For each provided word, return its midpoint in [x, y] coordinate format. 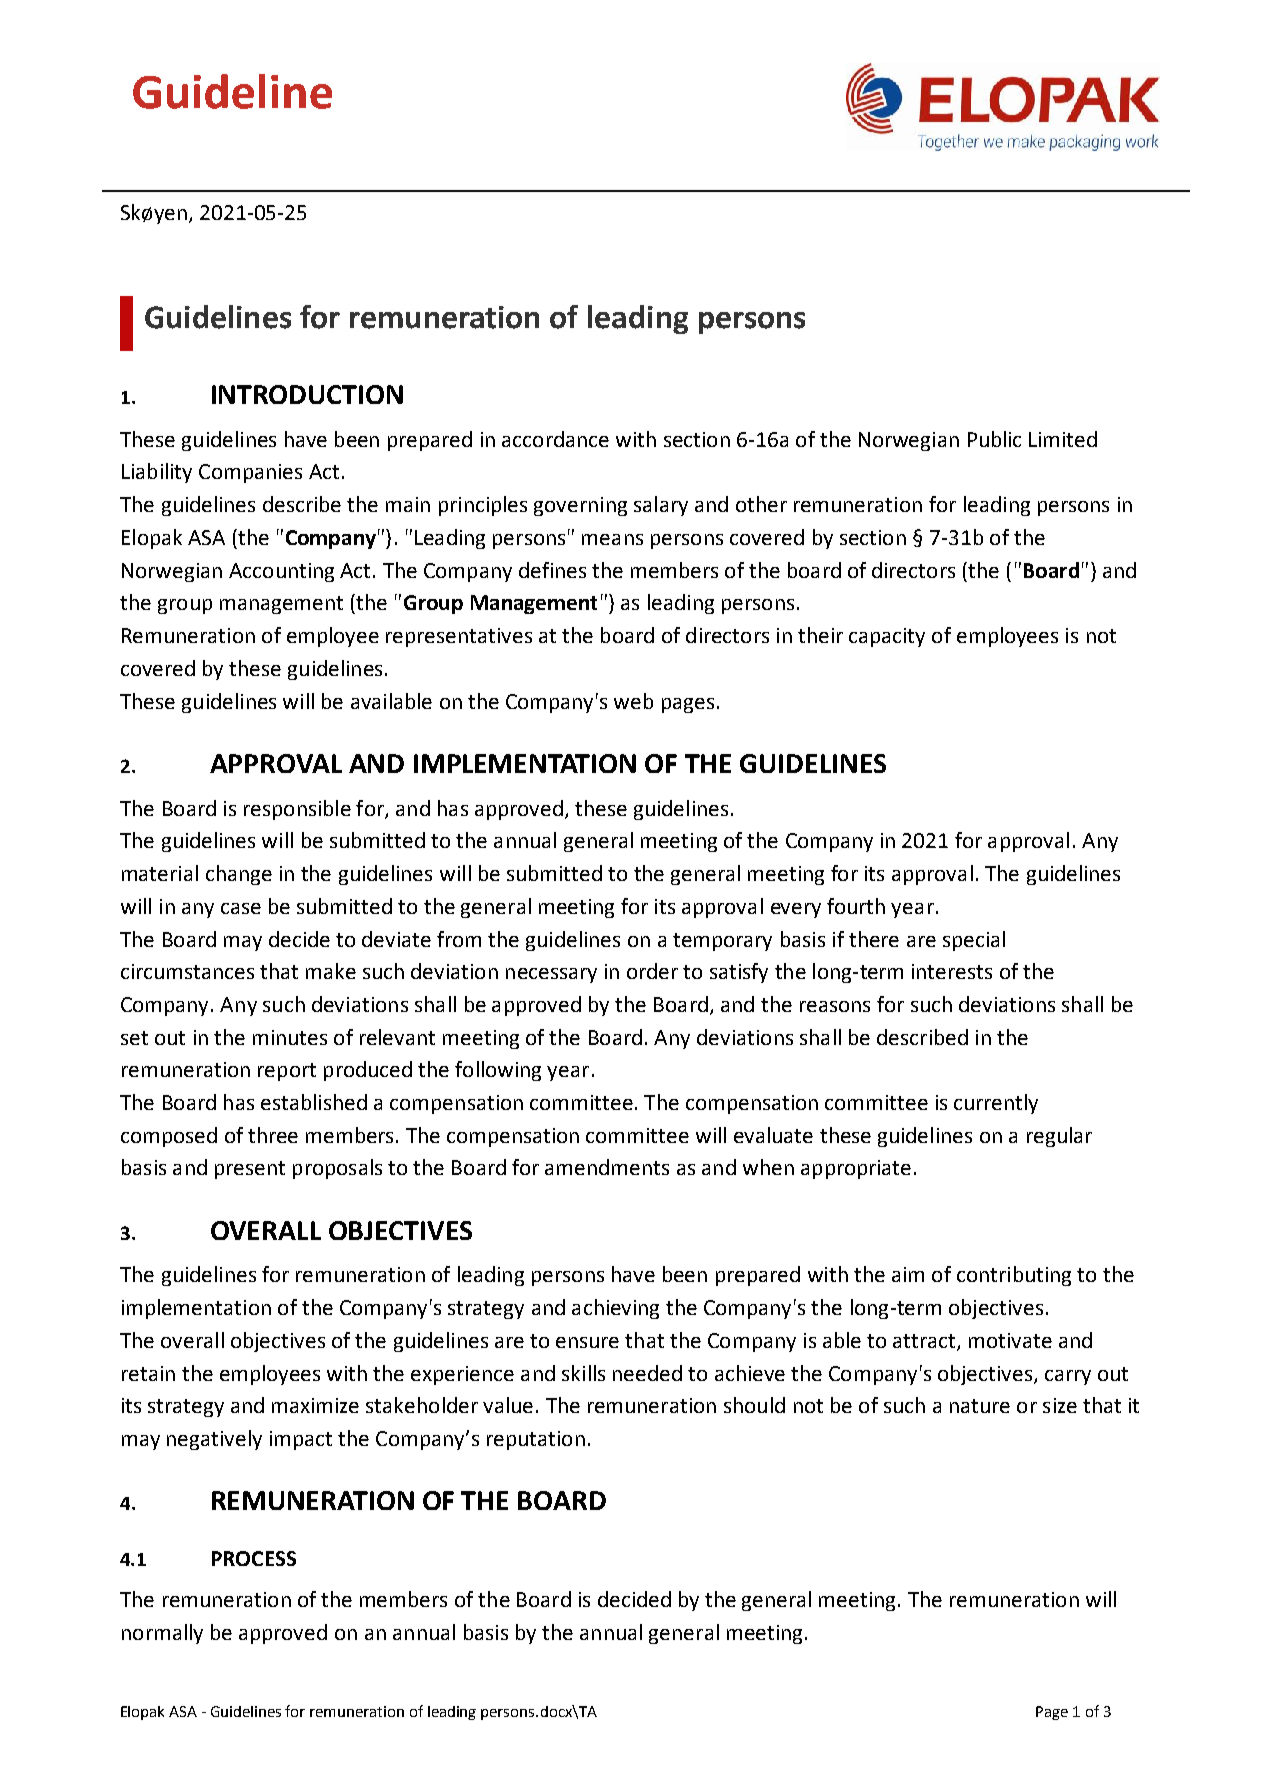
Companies [250, 473]
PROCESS [254, 1558]
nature [980, 1406]
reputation [536, 1440]
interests [952, 971]
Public [994, 439]
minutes [290, 1037]
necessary [551, 975]
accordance [555, 439]
